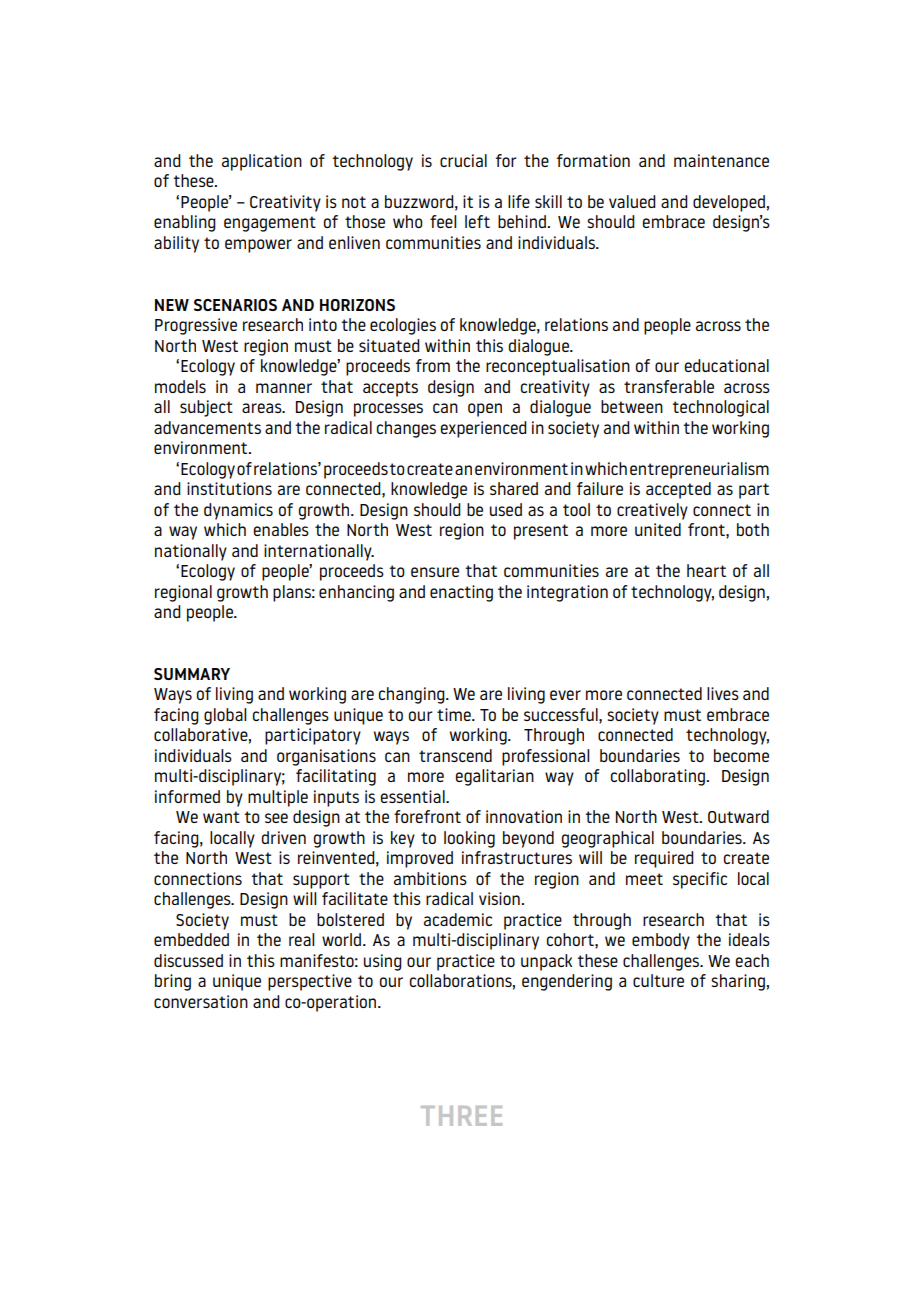 This document has width=924, height=1308. Describe the element at coordinates (463, 160) in the document. I see `crucial` at that location.
